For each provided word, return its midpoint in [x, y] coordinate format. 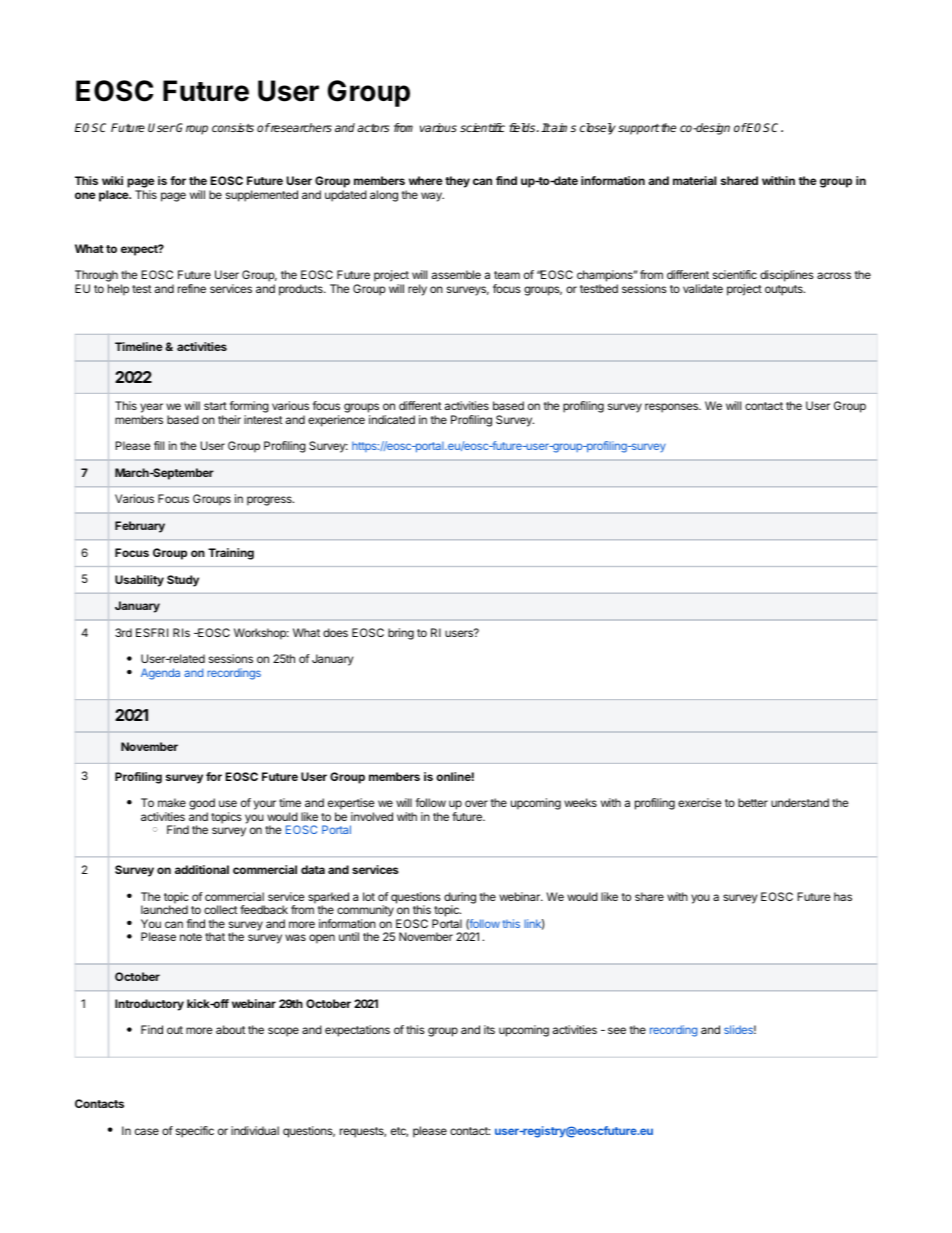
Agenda [160, 674]
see [617, 1030]
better [753, 802]
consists [233, 127]
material [695, 180]
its [489, 1029]
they [457, 182]
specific [195, 1132]
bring [401, 634]
